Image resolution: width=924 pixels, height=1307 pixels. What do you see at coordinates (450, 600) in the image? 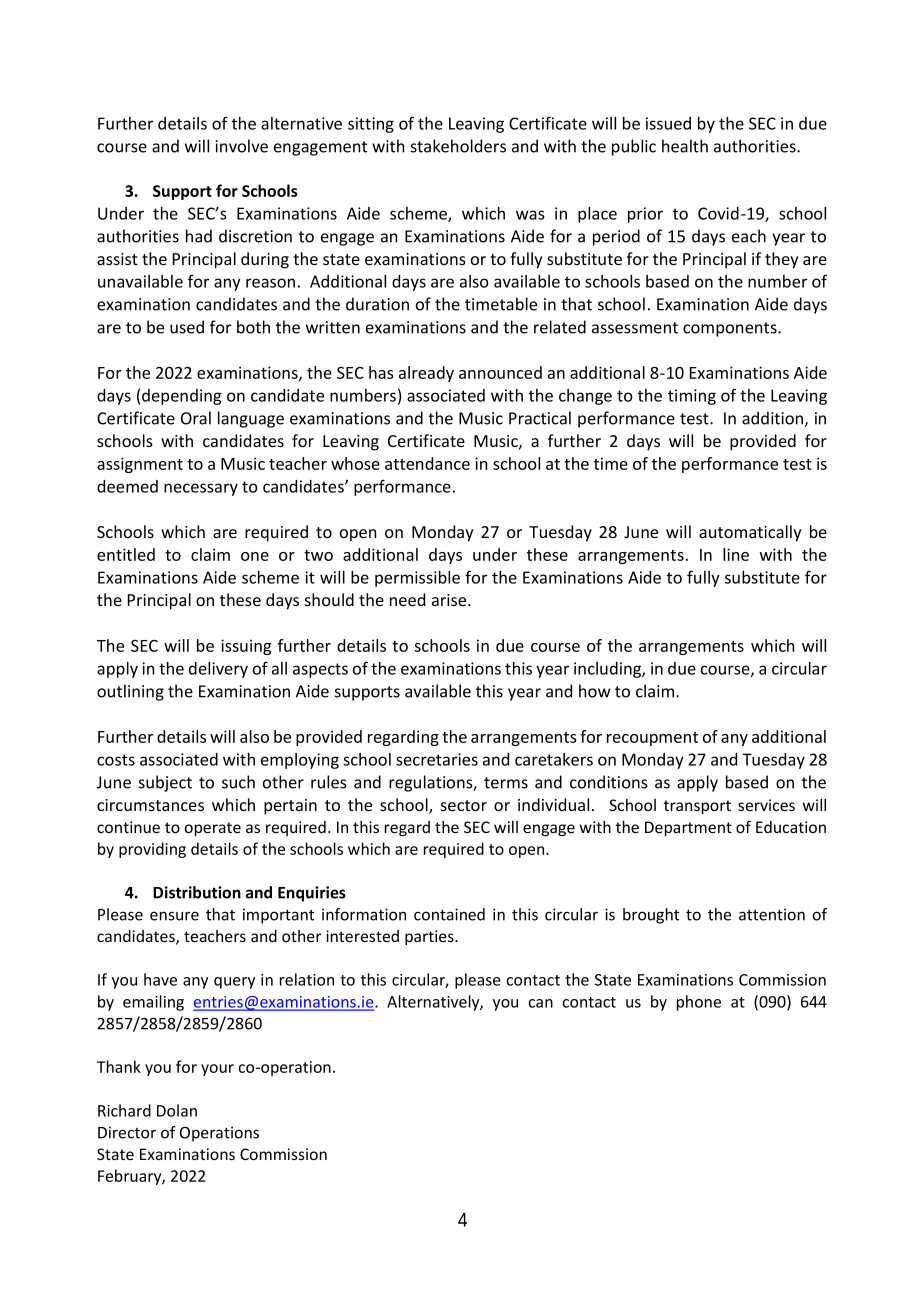
I see `arise` at bounding box center [450, 600].
